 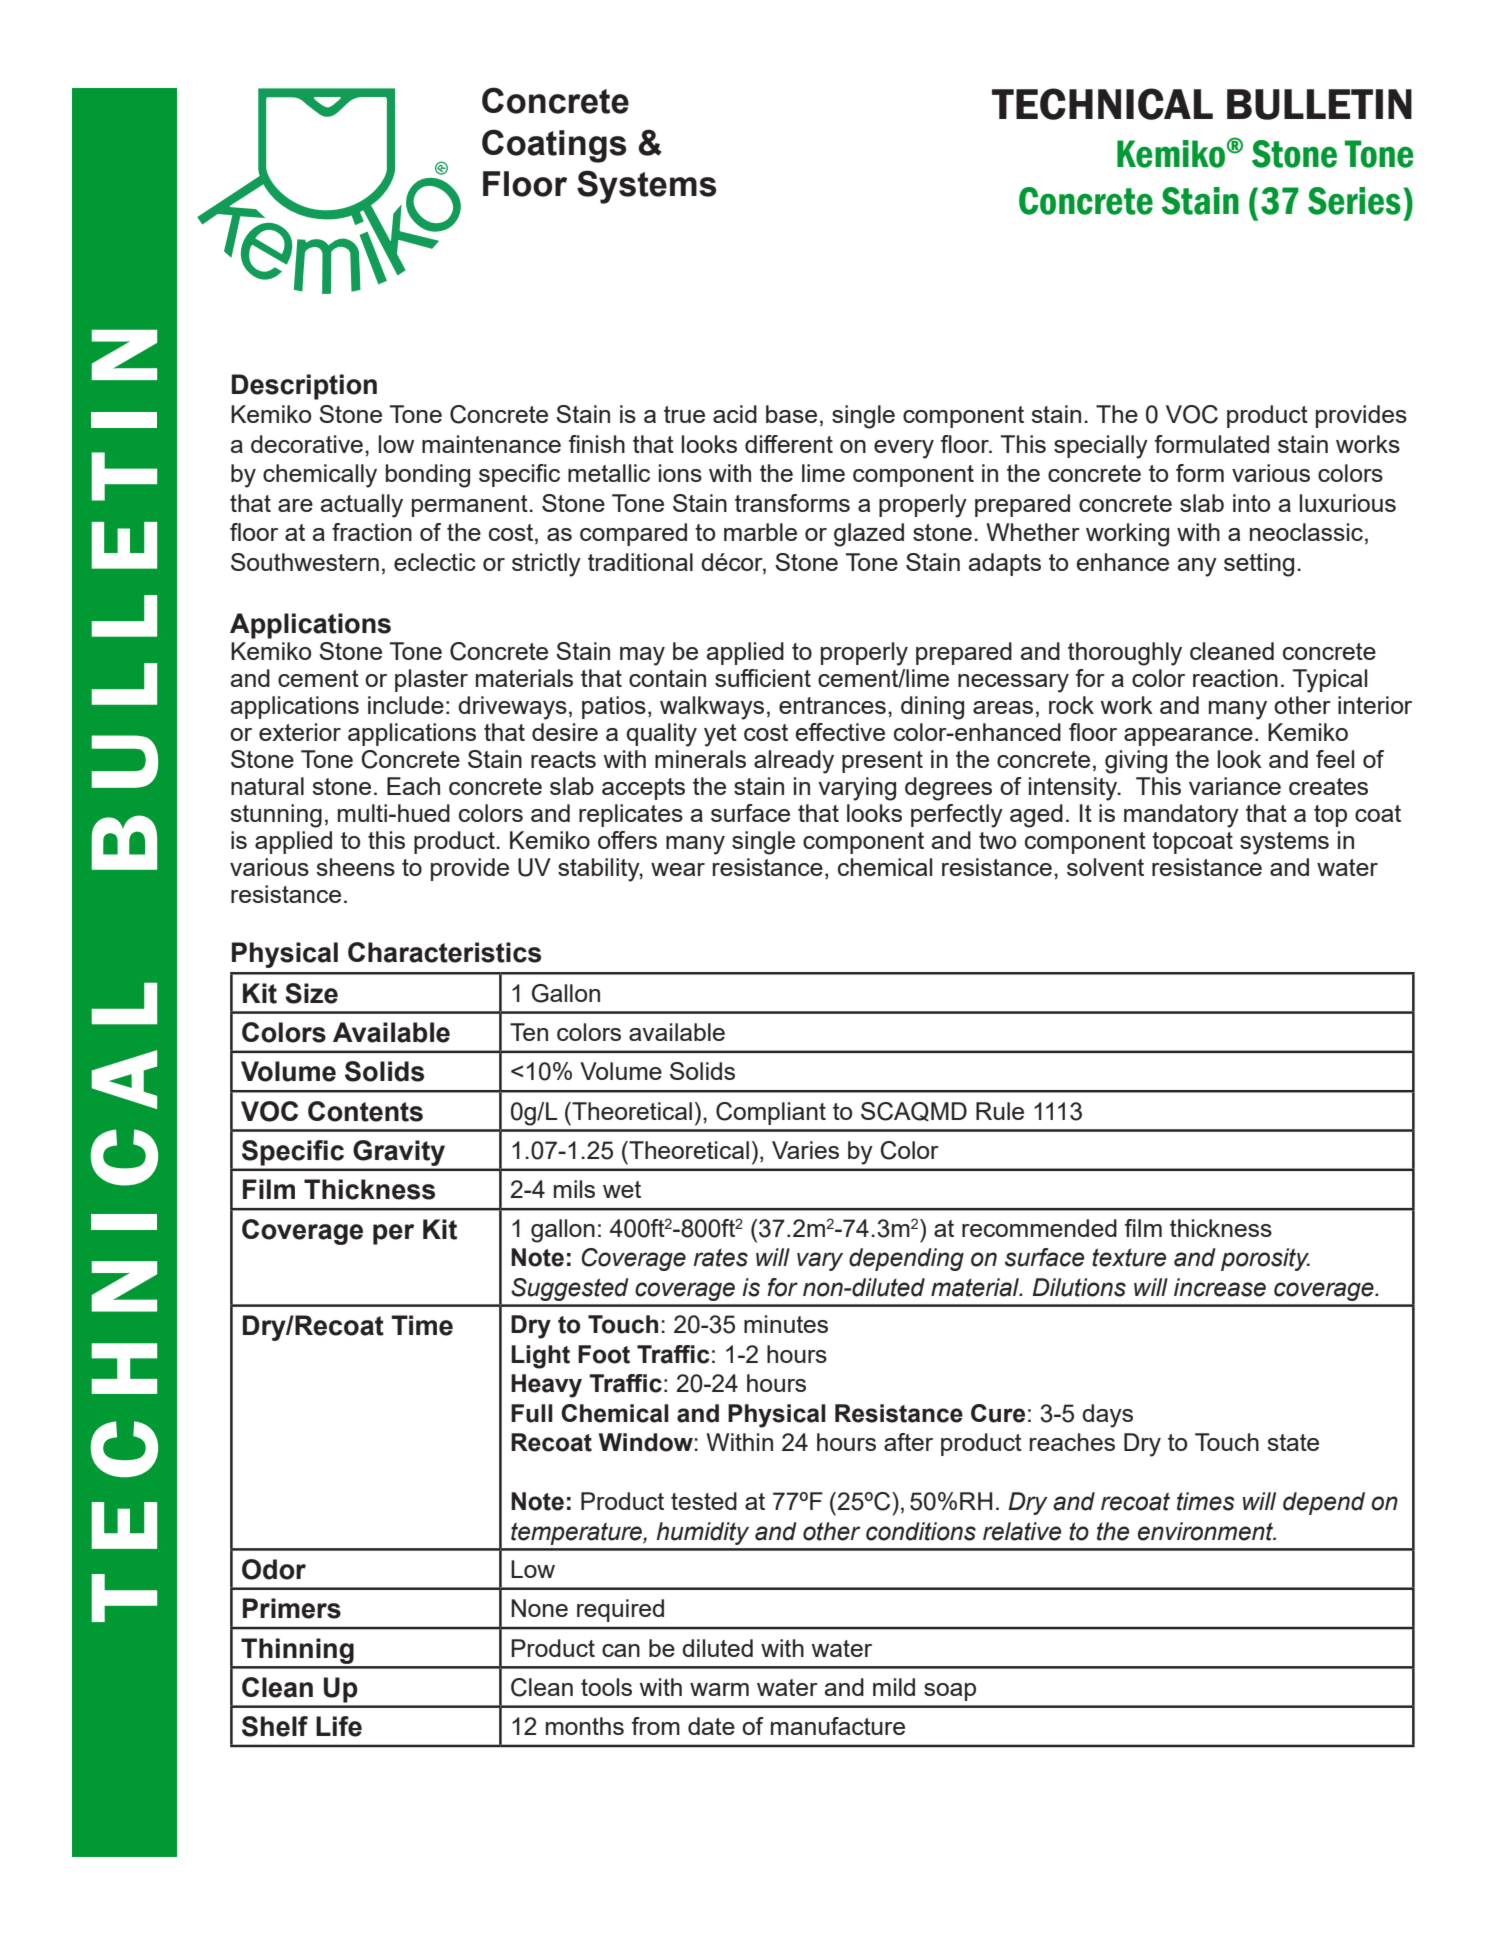 I want to click on maintenance, so click(x=491, y=444).
